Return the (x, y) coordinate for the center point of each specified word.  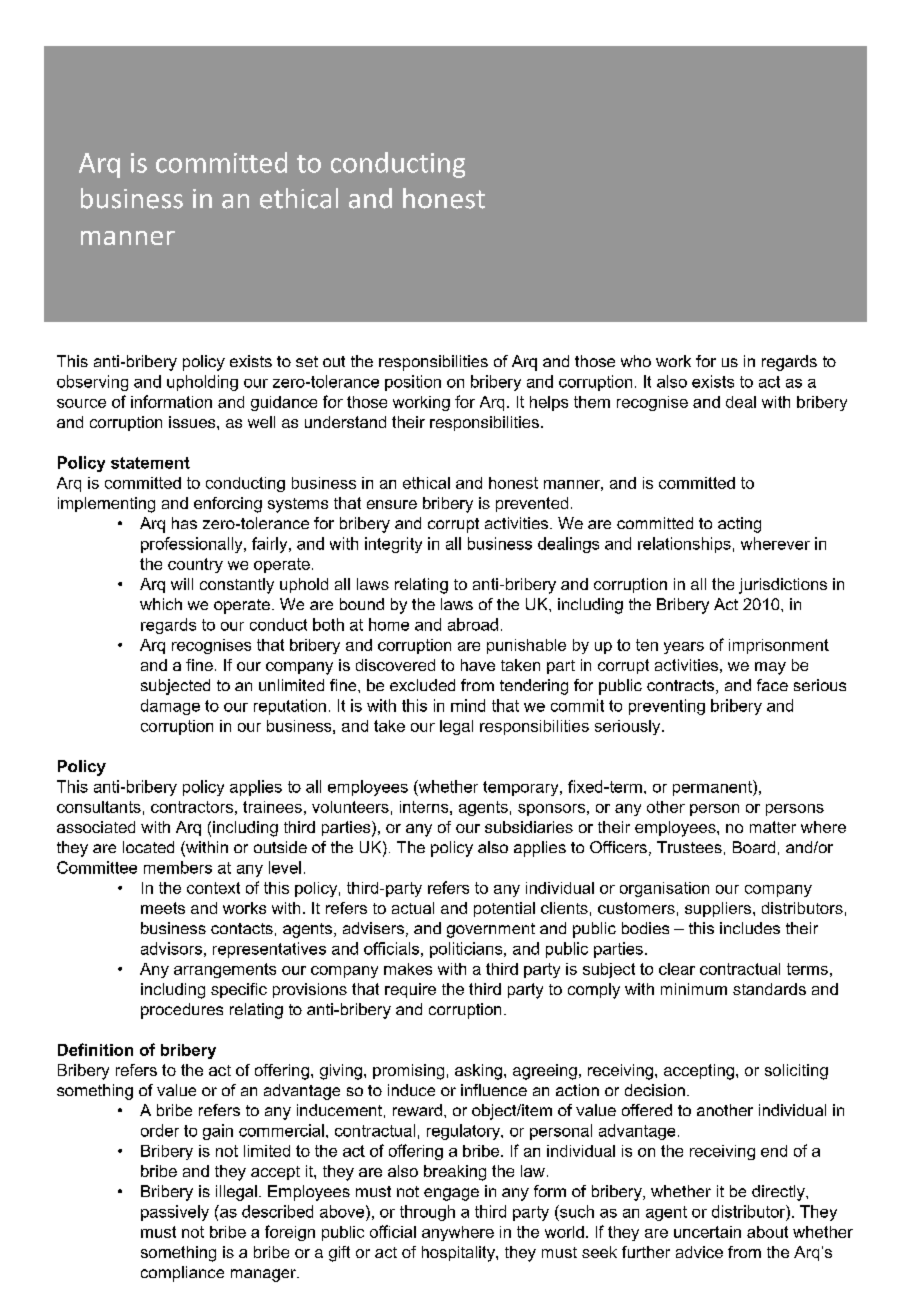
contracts (682, 687)
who (636, 361)
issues (193, 422)
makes (408, 969)
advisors (171, 948)
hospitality (459, 1254)
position (413, 383)
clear (677, 969)
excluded (422, 685)
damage (170, 707)
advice (699, 1252)
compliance (182, 1274)
